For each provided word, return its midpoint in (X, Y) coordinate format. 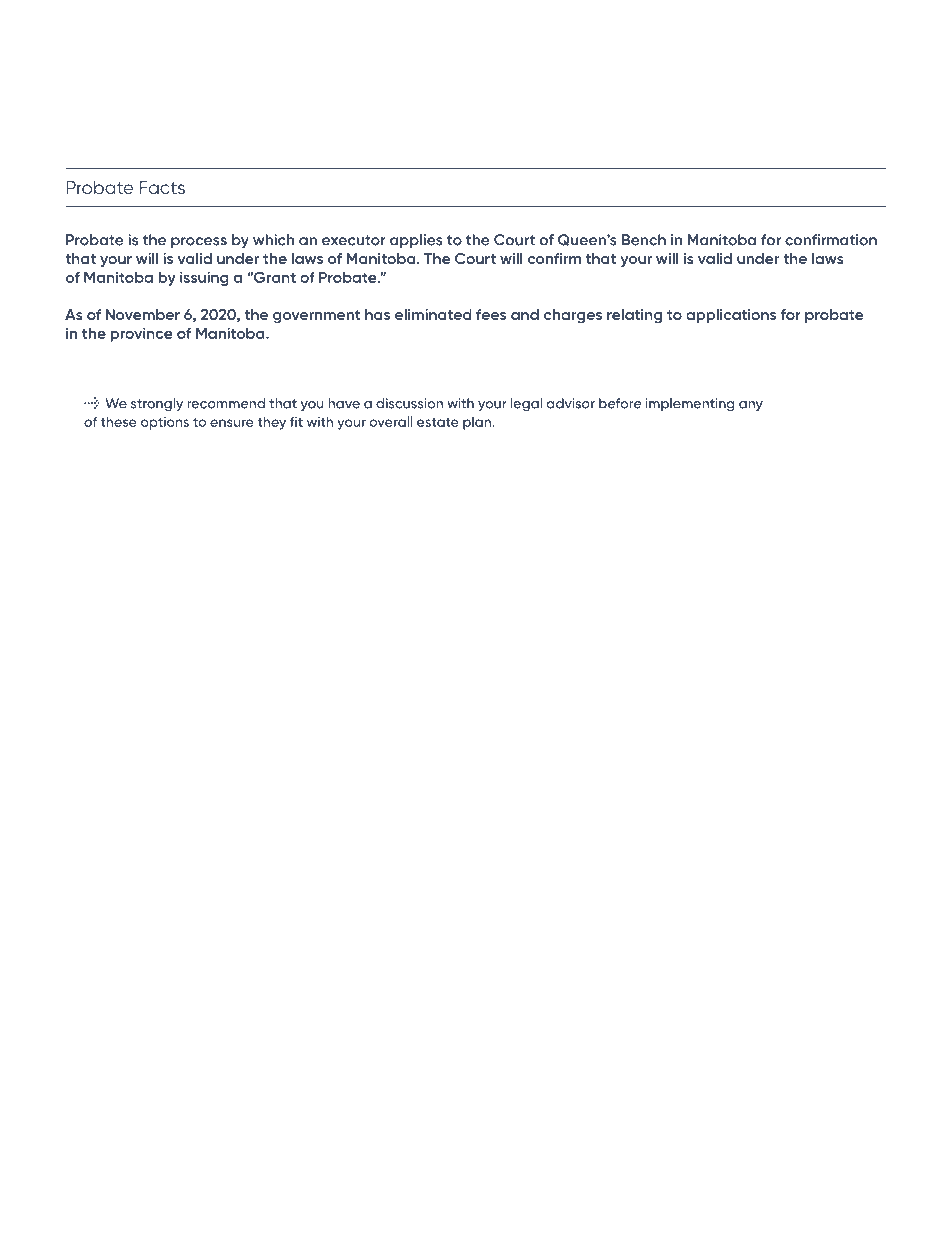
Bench (644, 240)
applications (731, 315)
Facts (162, 187)
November (143, 314)
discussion (409, 403)
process (199, 243)
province (141, 334)
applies (416, 241)
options (165, 423)
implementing (690, 404)
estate (438, 422)
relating (634, 316)
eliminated (433, 314)
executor (354, 240)
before (620, 403)
